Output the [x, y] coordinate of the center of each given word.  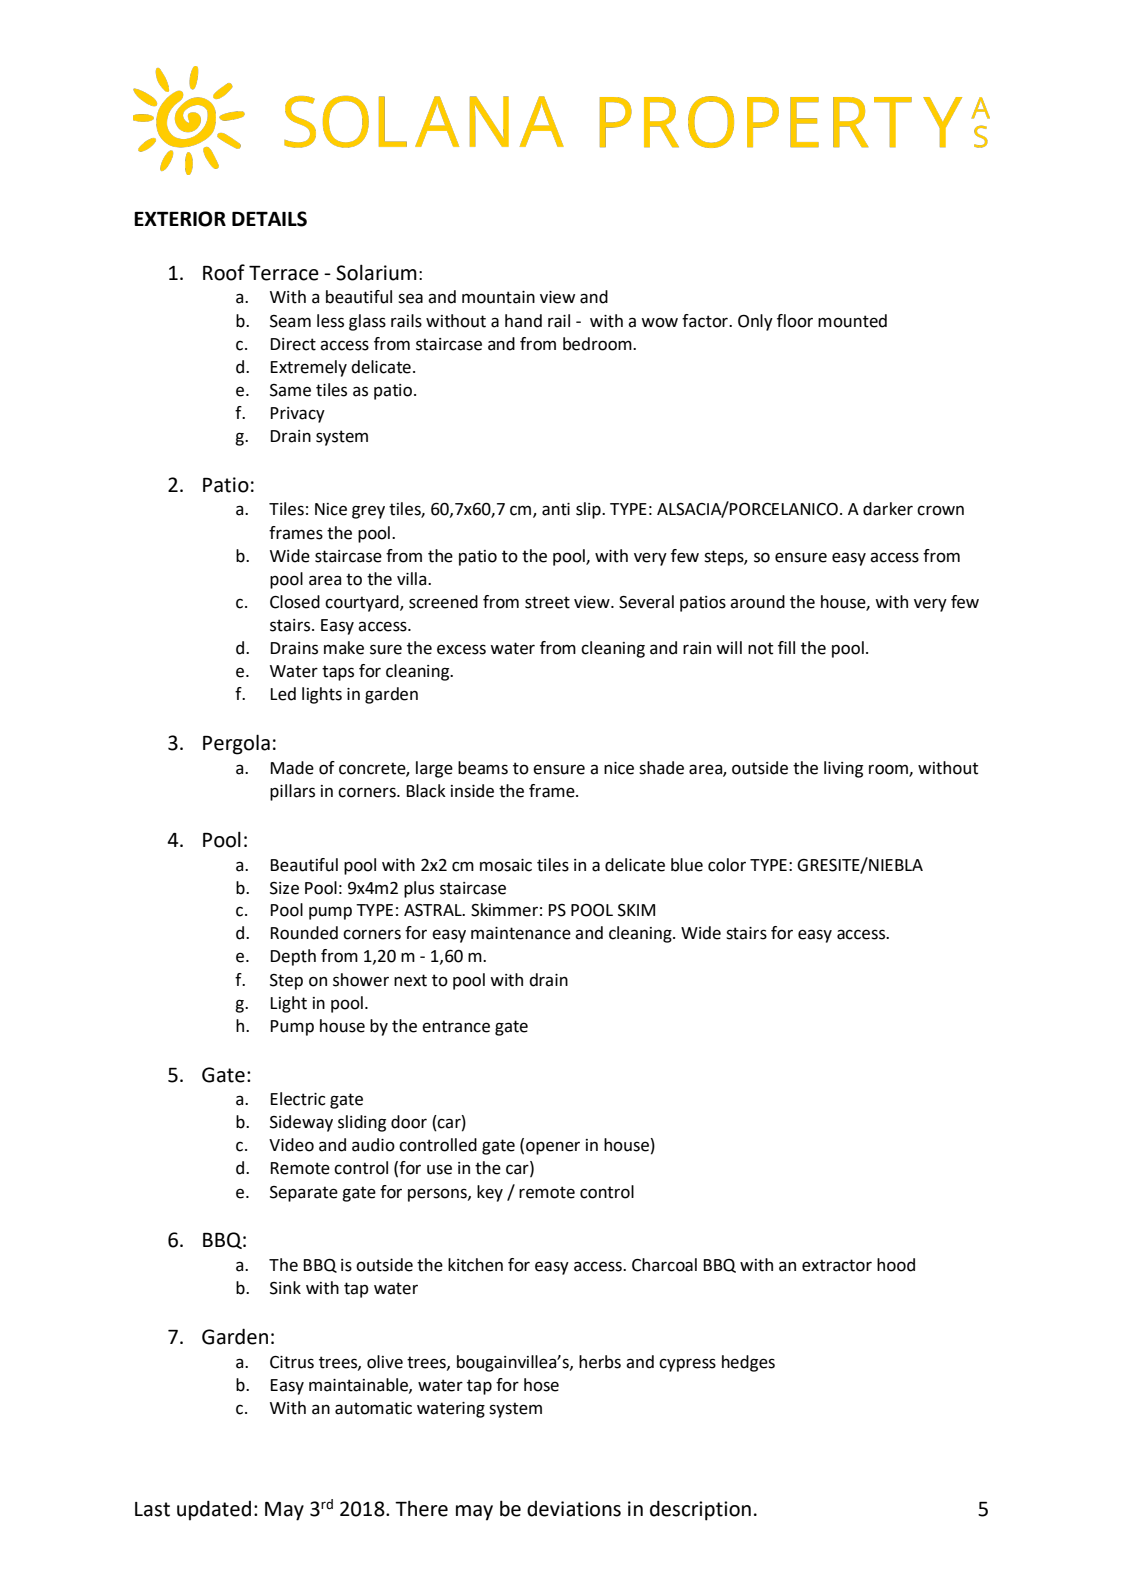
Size [284, 888]
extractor [837, 1265]
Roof [224, 272]
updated [214, 1510]
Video [291, 1145]
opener [553, 1148]
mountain [498, 297]
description [700, 1510]
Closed [295, 602]
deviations [574, 1509]
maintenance [521, 933]
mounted [852, 321]
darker [888, 509]
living [843, 769]
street [547, 602]
